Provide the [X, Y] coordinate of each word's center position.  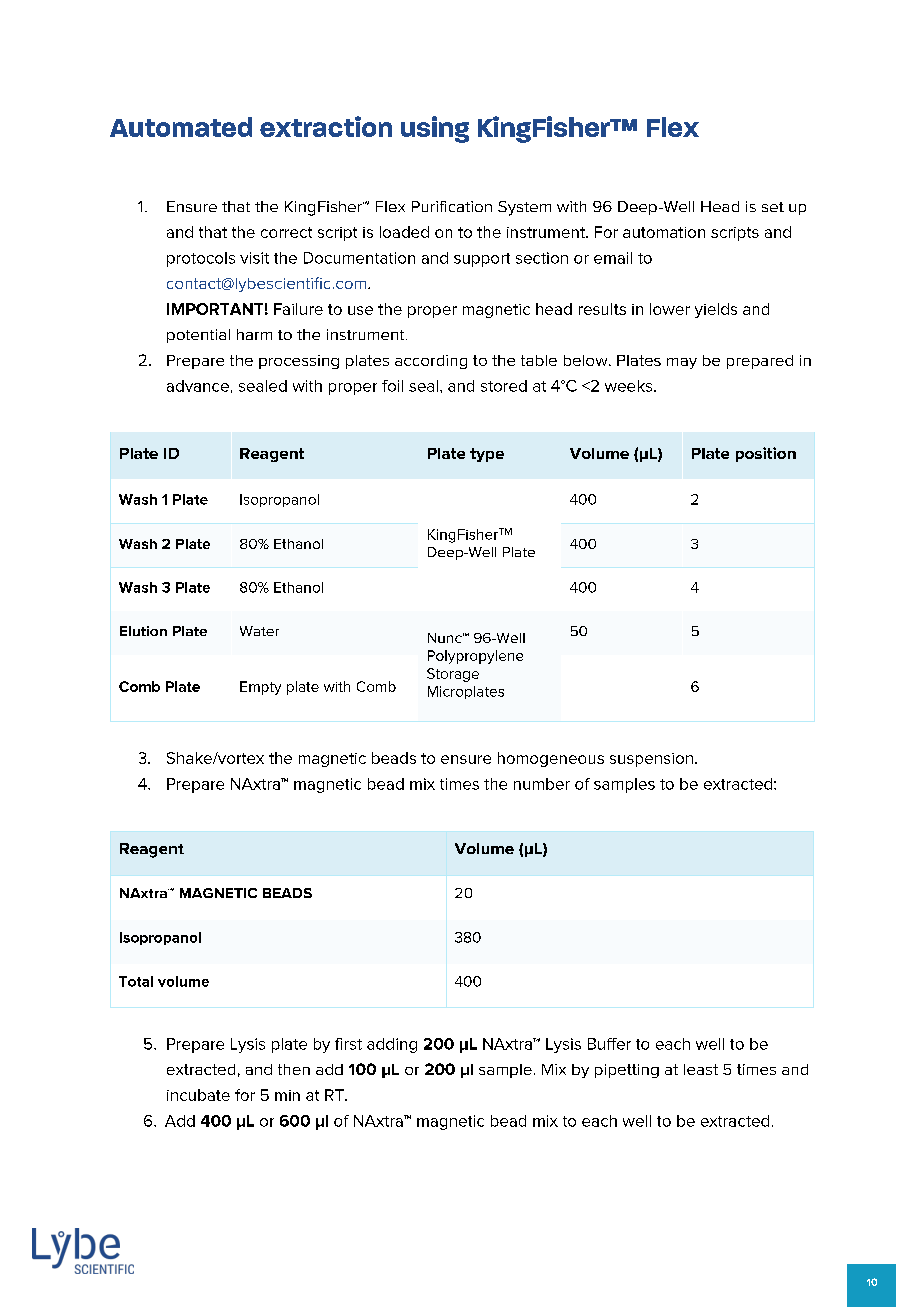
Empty [260, 688]
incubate [198, 1095]
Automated [181, 127]
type [487, 455]
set [773, 207]
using [435, 129]
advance [198, 386]
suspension [651, 760]
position [766, 454]
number [542, 784]
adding [392, 1045]
